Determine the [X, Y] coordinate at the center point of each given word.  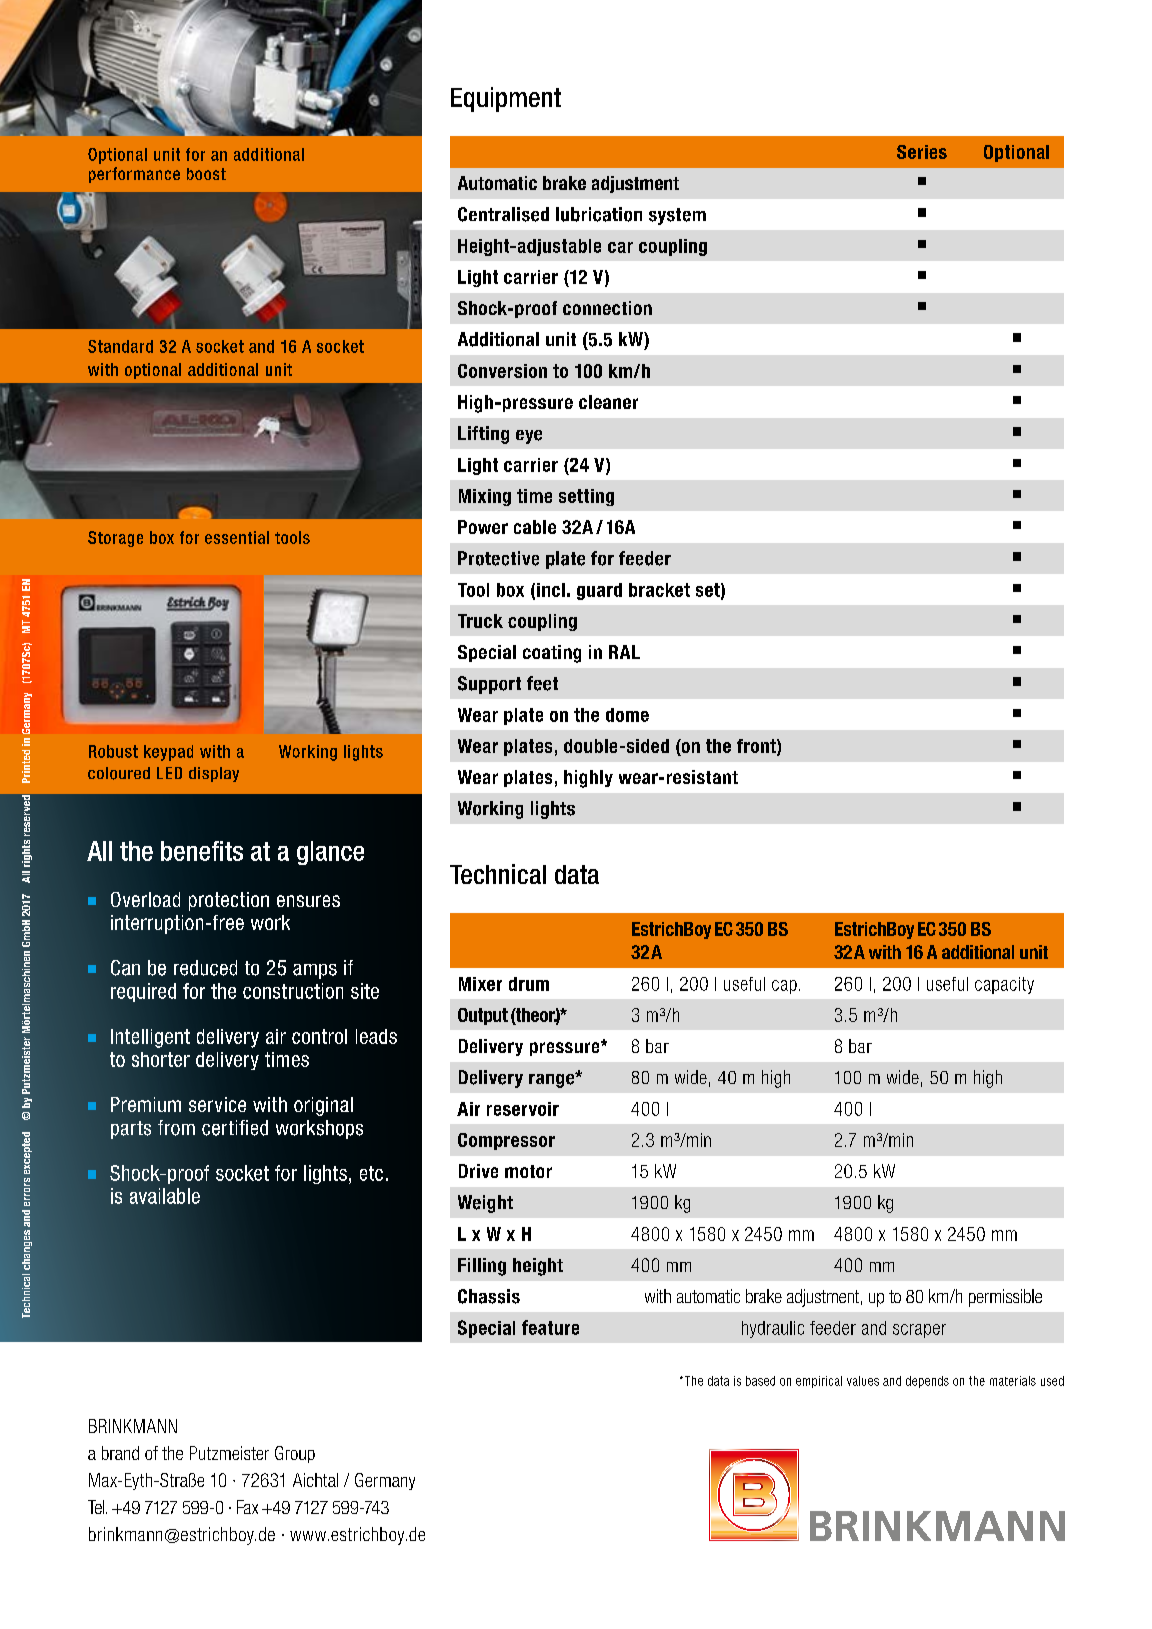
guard [599, 591]
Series [922, 152]
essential [237, 537]
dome [627, 715]
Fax [247, 1507]
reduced [205, 968]
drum [529, 984]
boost [206, 174]
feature [550, 1327]
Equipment [506, 99]
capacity [1004, 985]
